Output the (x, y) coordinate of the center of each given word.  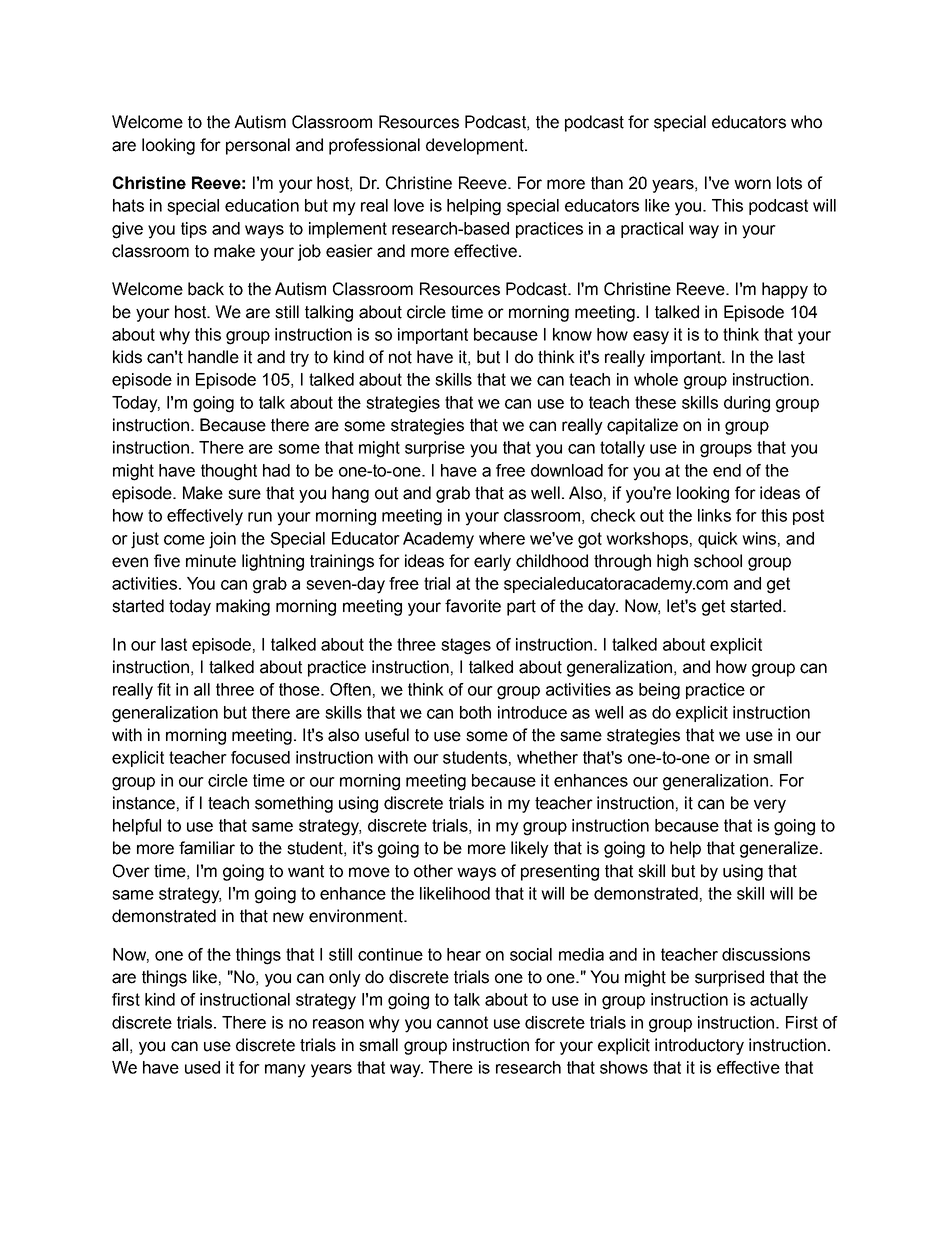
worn (752, 184)
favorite (473, 606)
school (718, 561)
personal (258, 146)
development (476, 146)
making (243, 607)
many (285, 1071)
